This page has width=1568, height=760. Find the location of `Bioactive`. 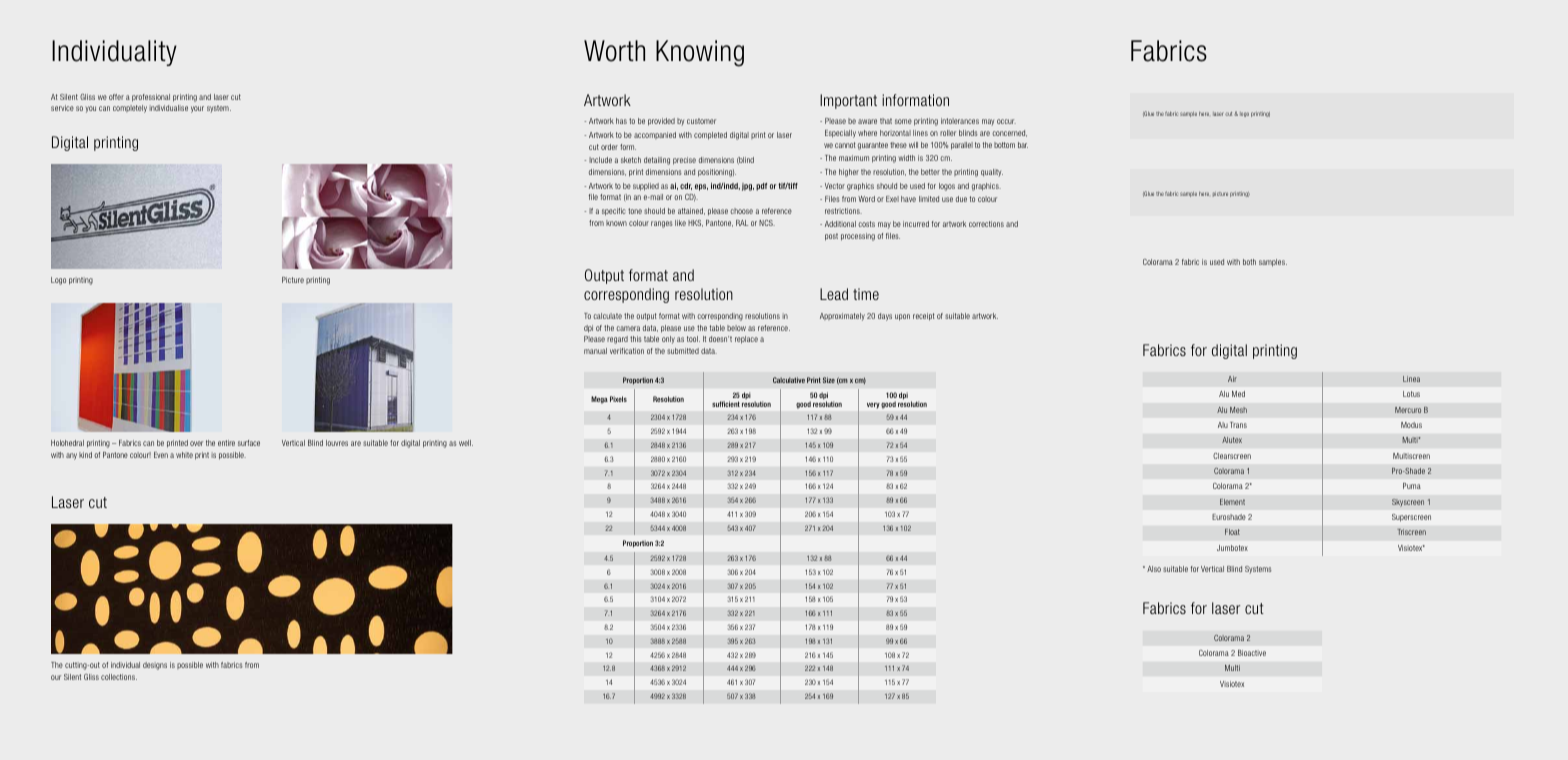

Bioactive is located at coordinates (1252, 653).
